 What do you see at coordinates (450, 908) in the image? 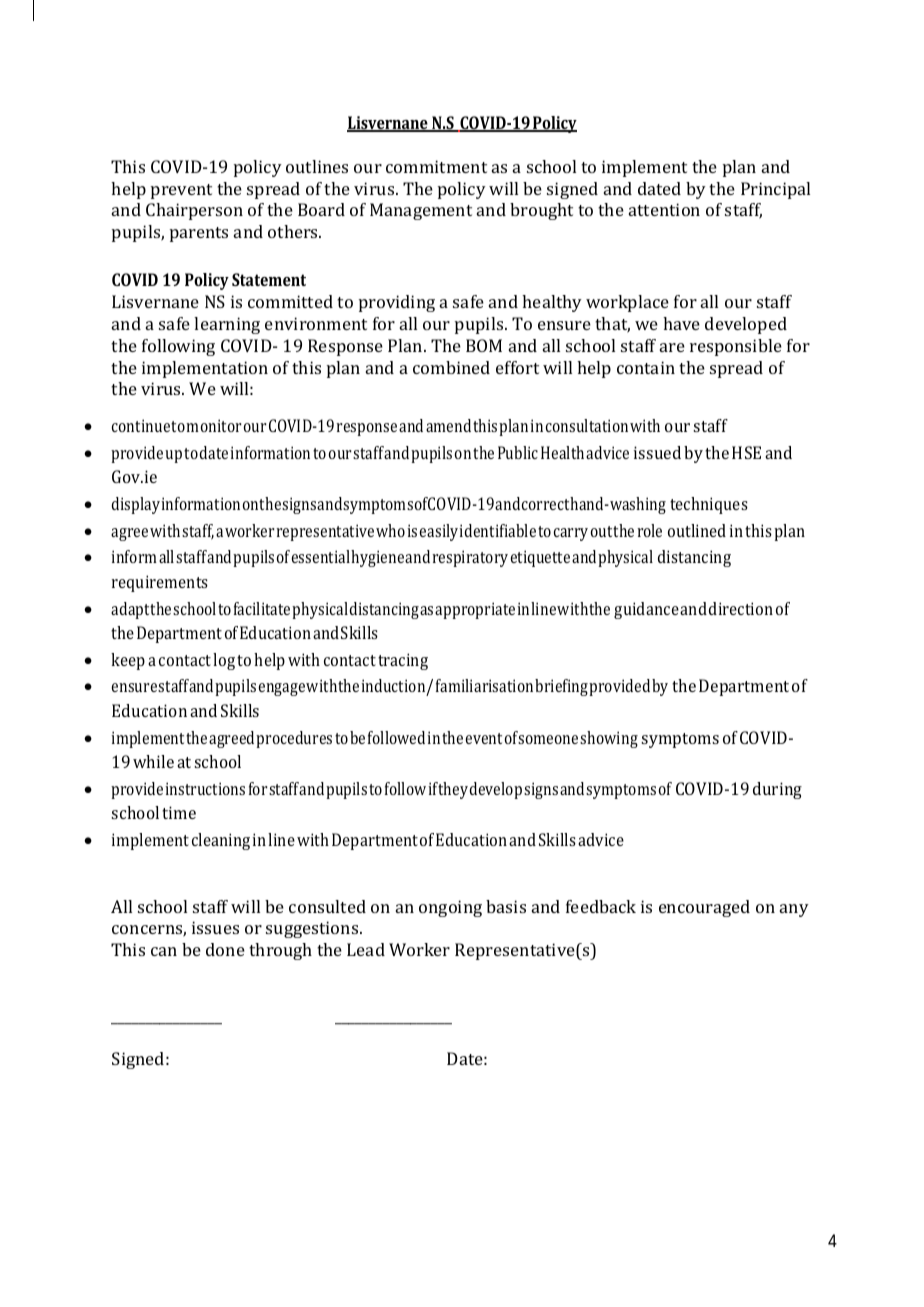
I see `ongoing` at bounding box center [450, 908].
